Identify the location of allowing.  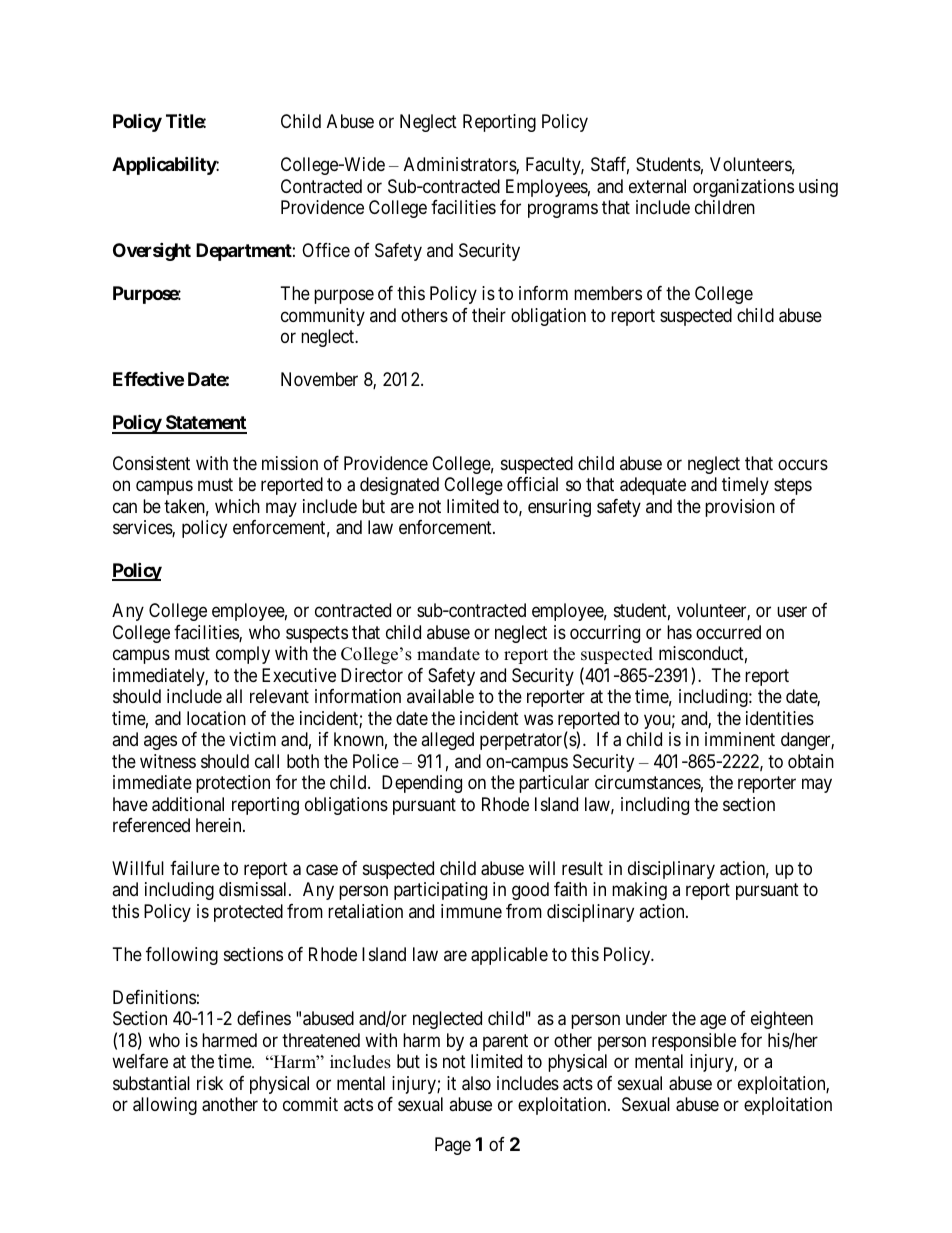
(165, 1106).
